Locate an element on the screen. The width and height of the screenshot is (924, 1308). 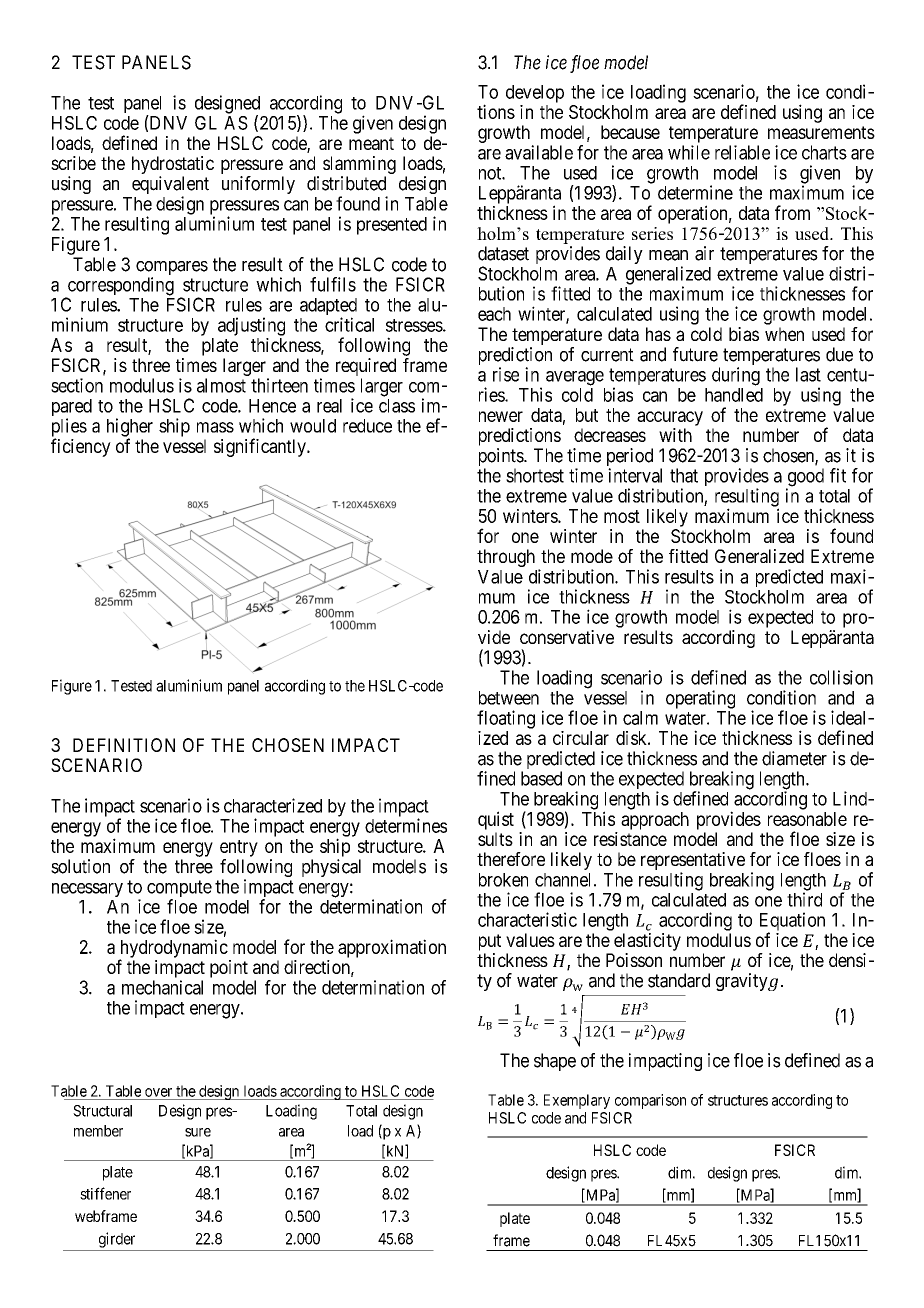
higher is located at coordinates (130, 428).
